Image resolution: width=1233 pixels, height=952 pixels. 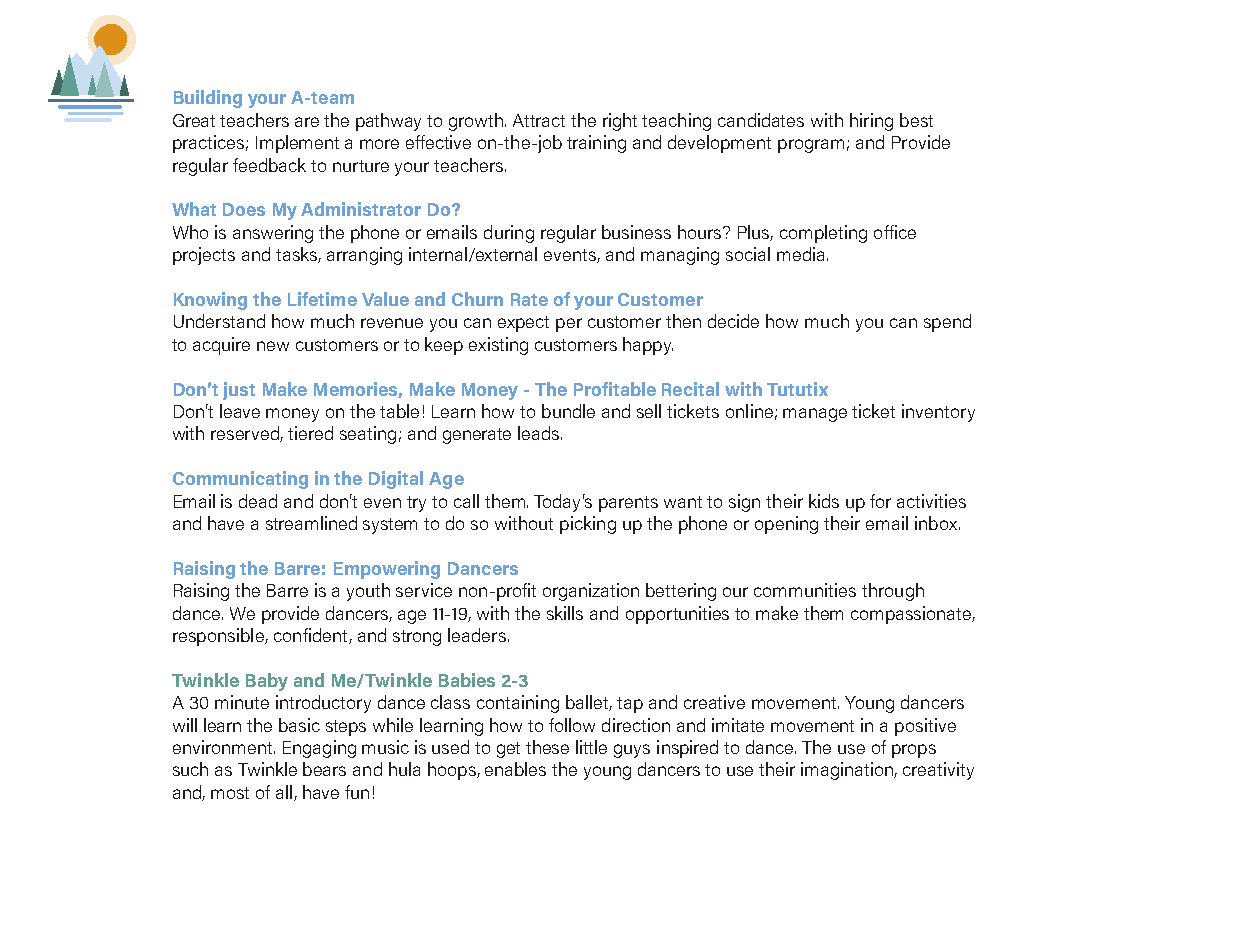 What do you see at coordinates (273, 346) in the screenshot?
I see `new` at bounding box center [273, 346].
